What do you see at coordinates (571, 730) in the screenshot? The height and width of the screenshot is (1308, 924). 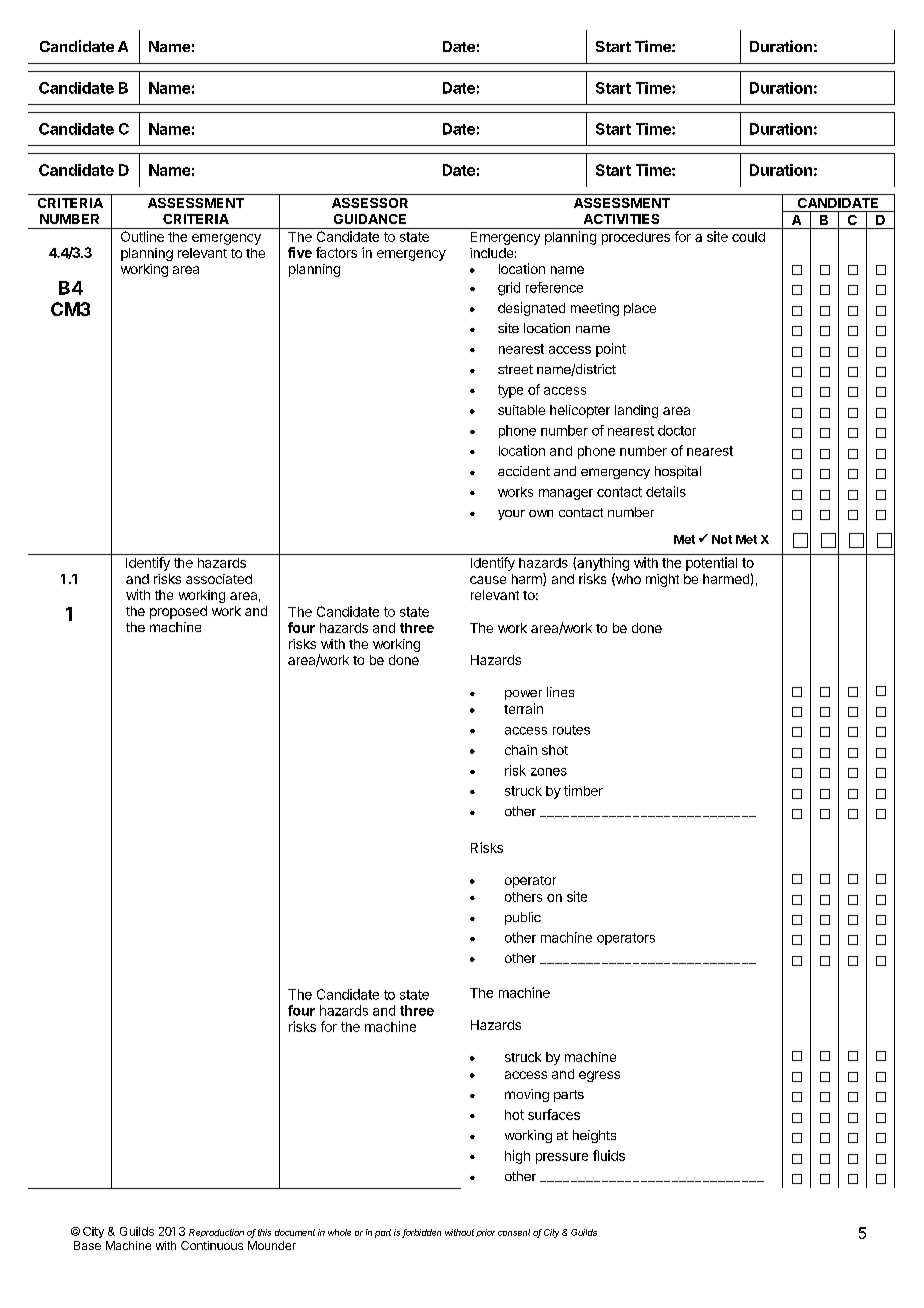 I see `routes` at bounding box center [571, 730].
